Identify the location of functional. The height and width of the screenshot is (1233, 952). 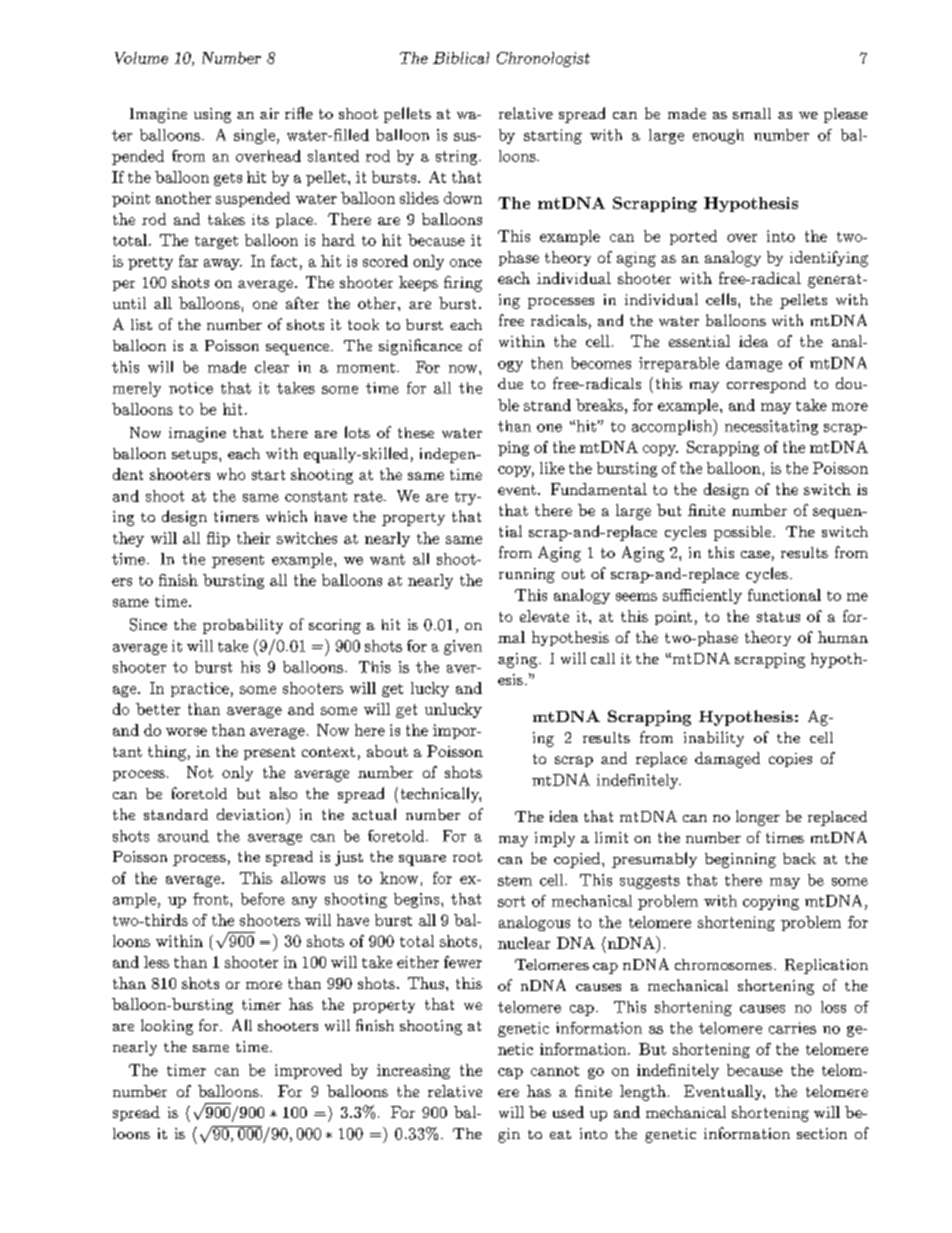
(784, 595).
